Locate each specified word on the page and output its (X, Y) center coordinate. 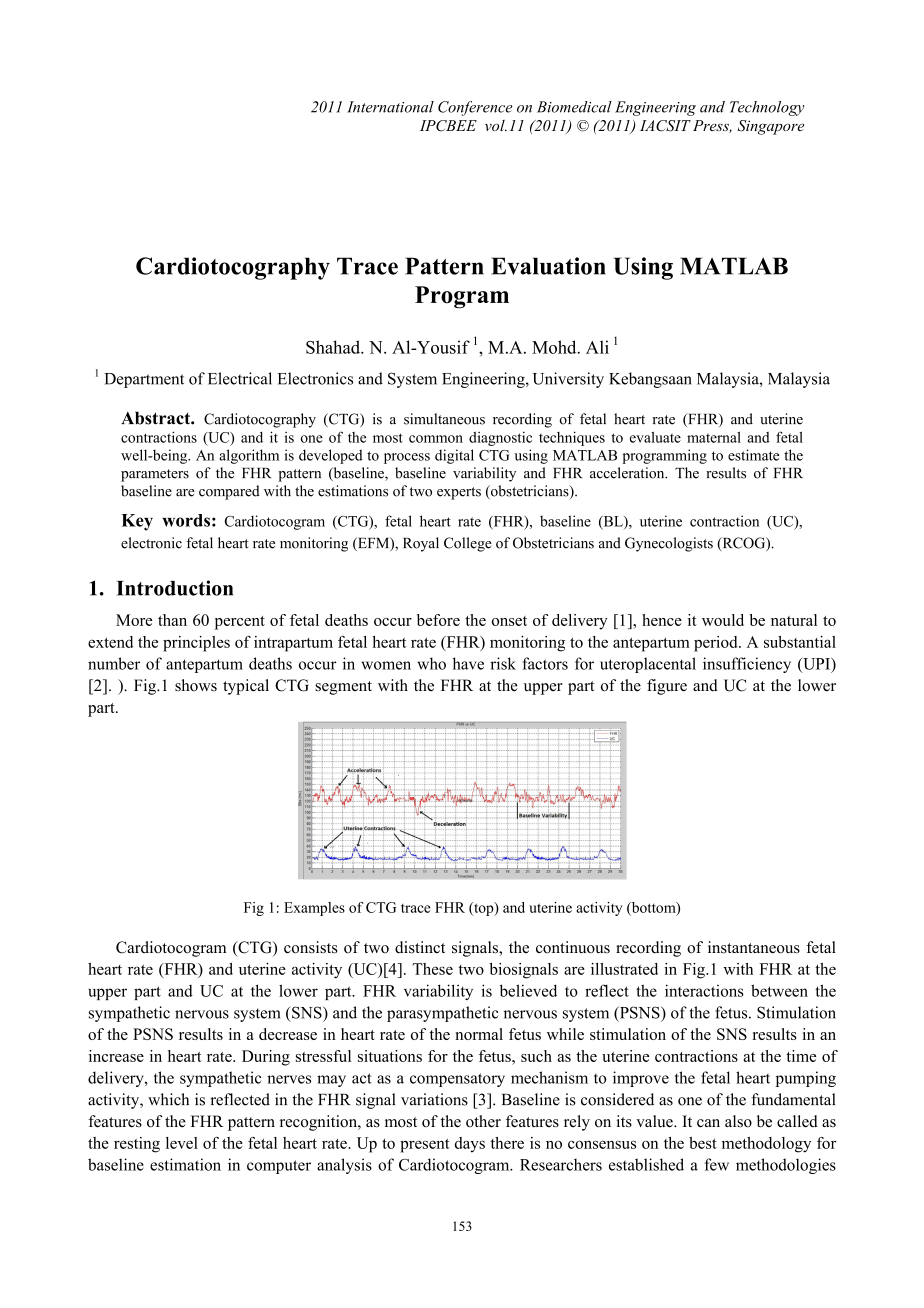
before (438, 620)
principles (196, 644)
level (182, 1143)
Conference (475, 108)
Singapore (770, 127)
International (390, 107)
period (717, 644)
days (470, 1145)
